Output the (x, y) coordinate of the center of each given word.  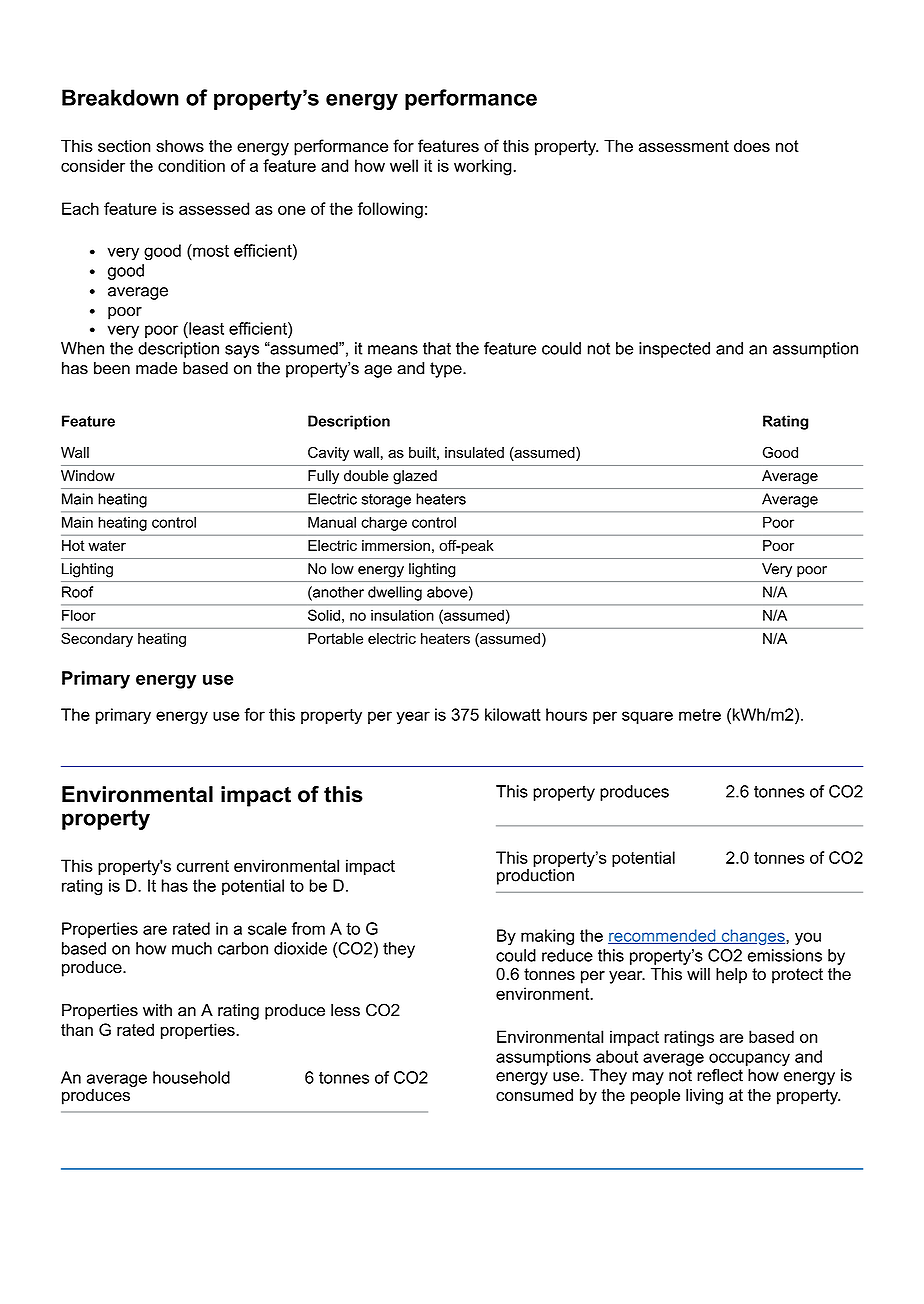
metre (700, 715)
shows (180, 145)
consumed (534, 1094)
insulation (402, 615)
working (483, 167)
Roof (77, 592)
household (191, 1077)
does (752, 145)
